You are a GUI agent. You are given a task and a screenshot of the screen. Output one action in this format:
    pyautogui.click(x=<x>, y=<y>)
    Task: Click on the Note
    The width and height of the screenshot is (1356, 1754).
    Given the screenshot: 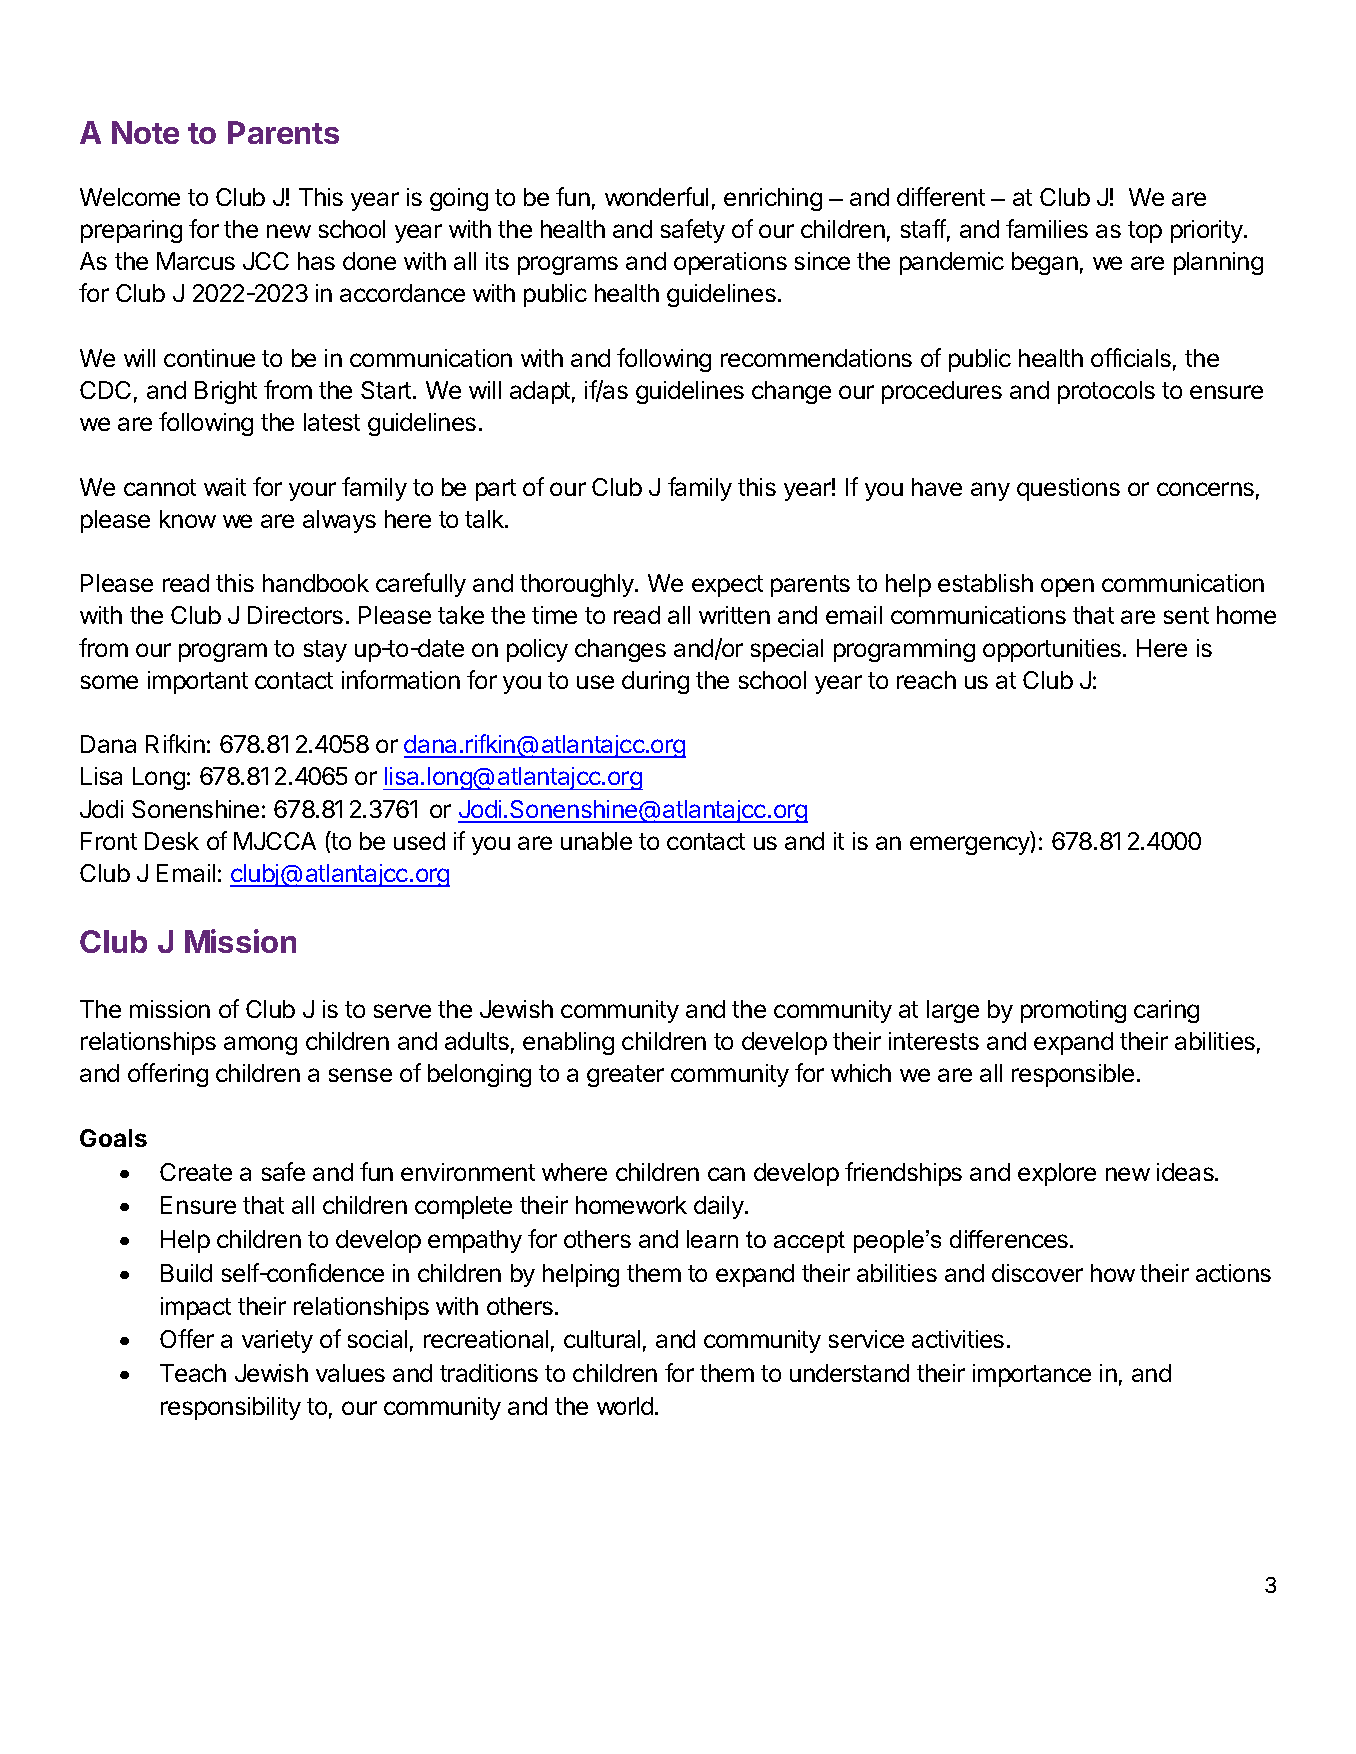 What is the action you would take?
    pyautogui.click(x=145, y=132)
